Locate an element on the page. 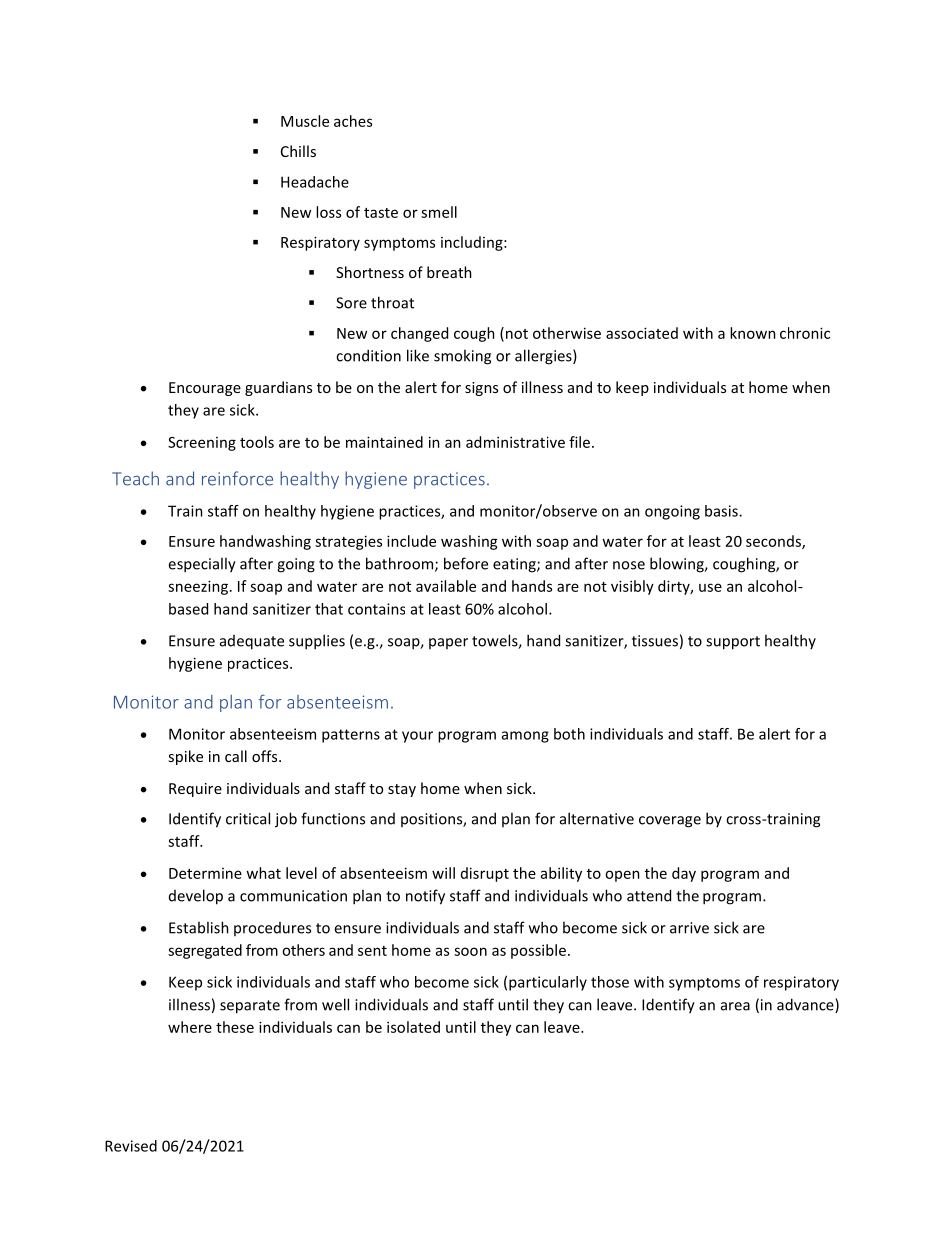 Image resolution: width=952 pixels, height=1233 pixels. adequate is located at coordinates (252, 642).
